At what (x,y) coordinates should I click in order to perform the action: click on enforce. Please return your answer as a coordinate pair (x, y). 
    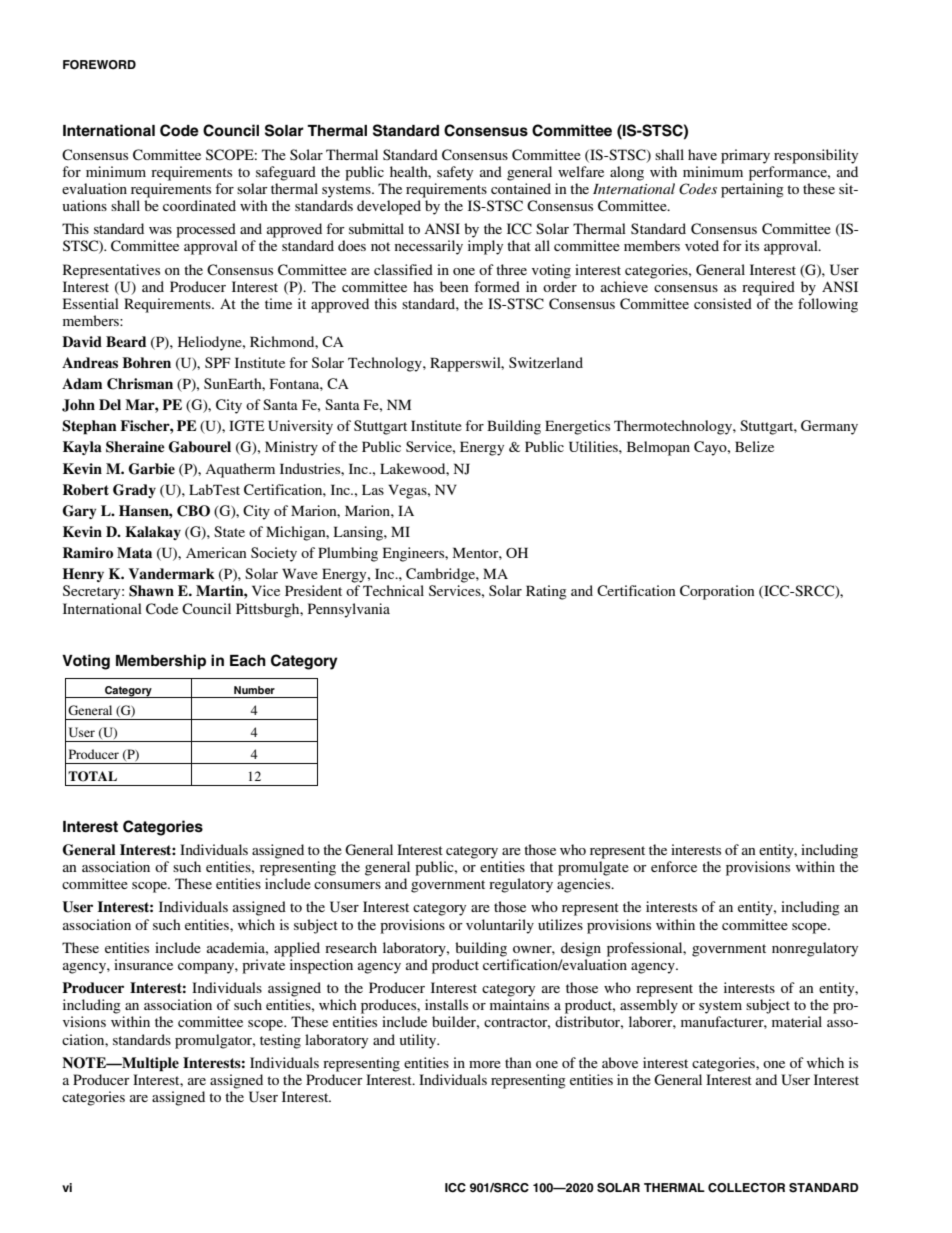
    Looking at the image, I should click on (674, 866).
